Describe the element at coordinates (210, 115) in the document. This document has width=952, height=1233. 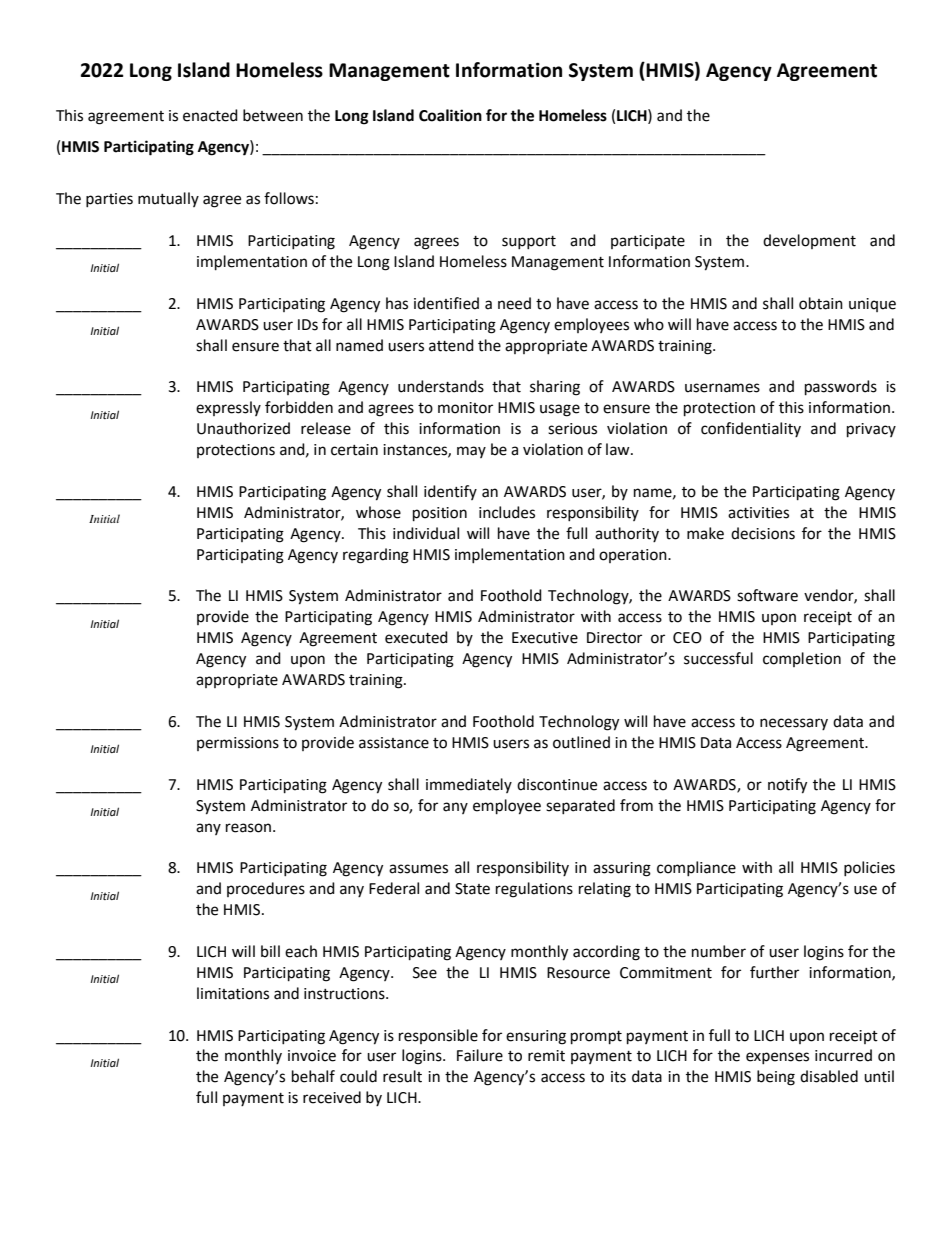
I see `enacted` at that location.
